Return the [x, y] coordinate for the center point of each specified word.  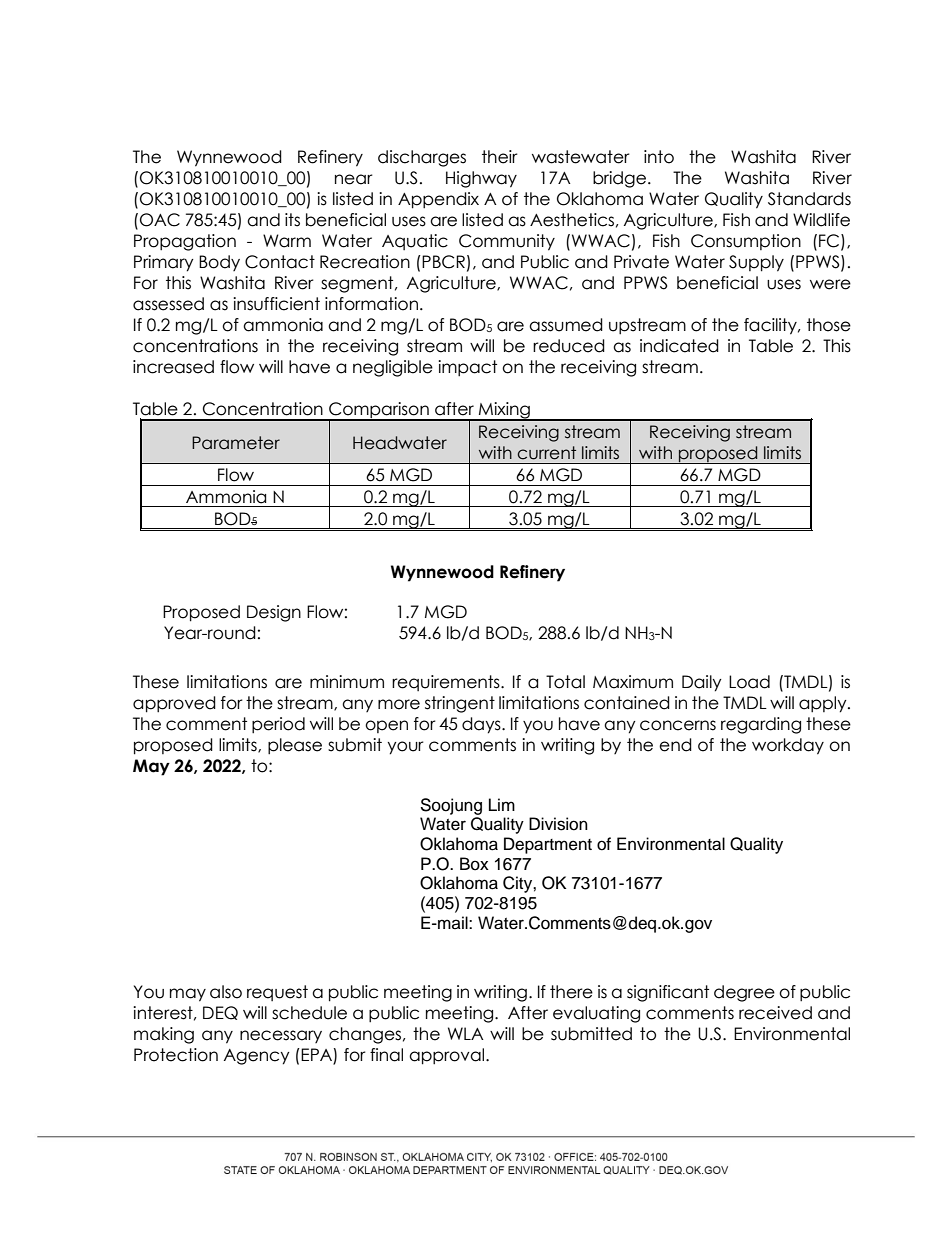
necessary [281, 1036]
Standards [809, 199]
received [775, 1013]
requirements [447, 683]
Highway [481, 179]
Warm [287, 241]
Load [749, 682]
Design [274, 613]
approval [448, 1056]
